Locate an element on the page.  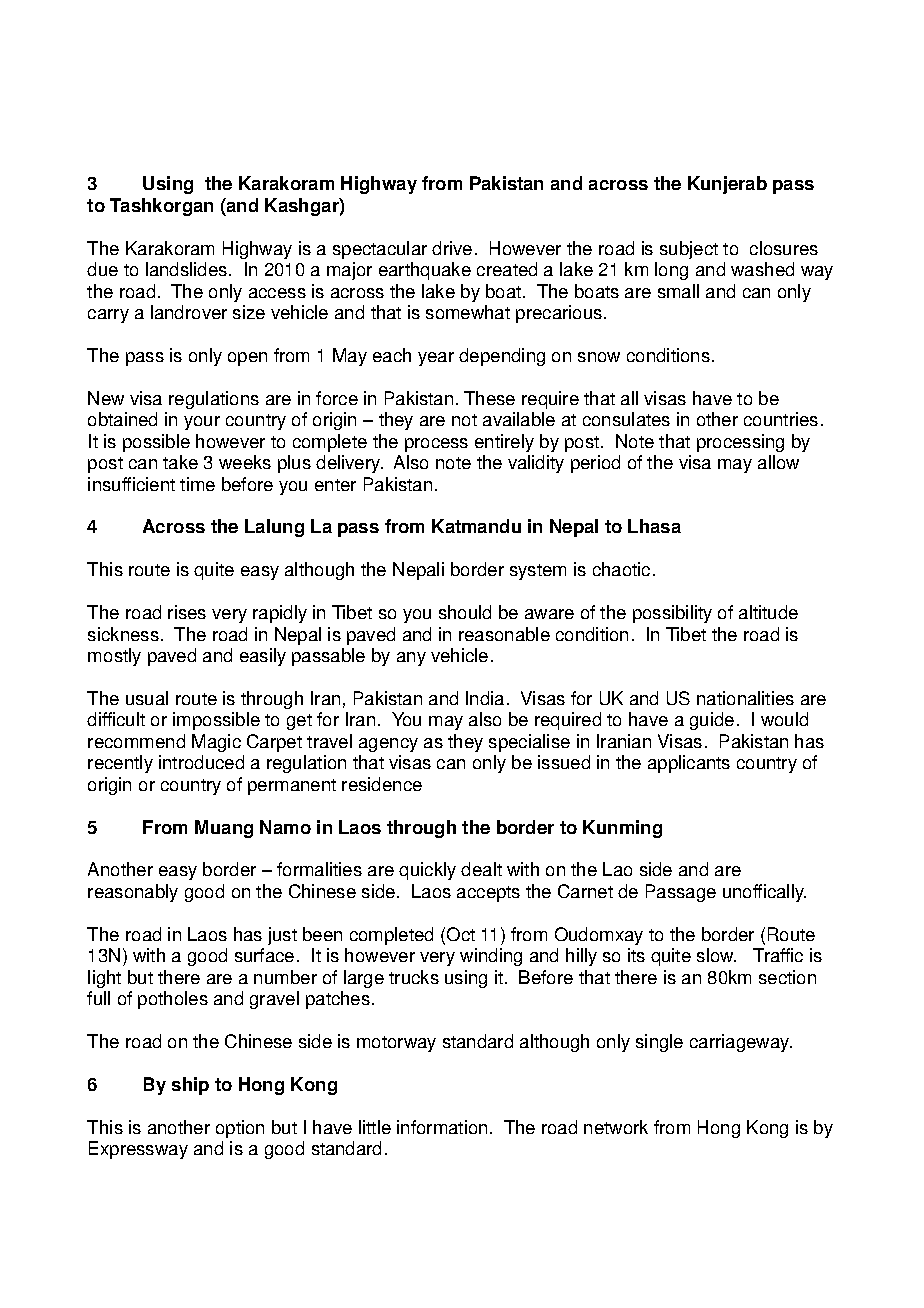
reasonably is located at coordinates (133, 893).
